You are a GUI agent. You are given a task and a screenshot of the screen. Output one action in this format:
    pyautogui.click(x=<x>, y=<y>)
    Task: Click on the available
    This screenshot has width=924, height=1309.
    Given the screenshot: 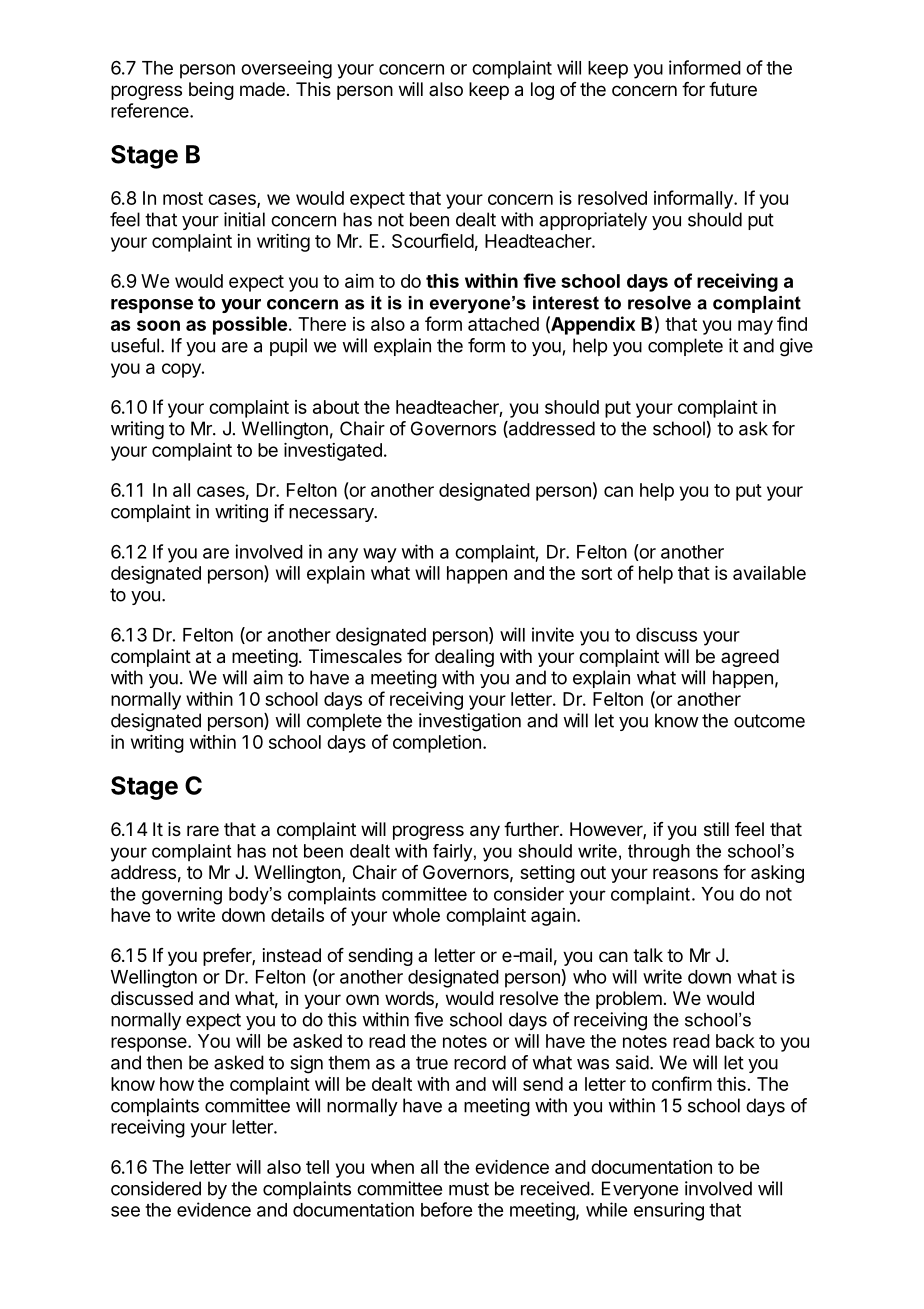 What is the action you would take?
    pyautogui.click(x=769, y=573)
